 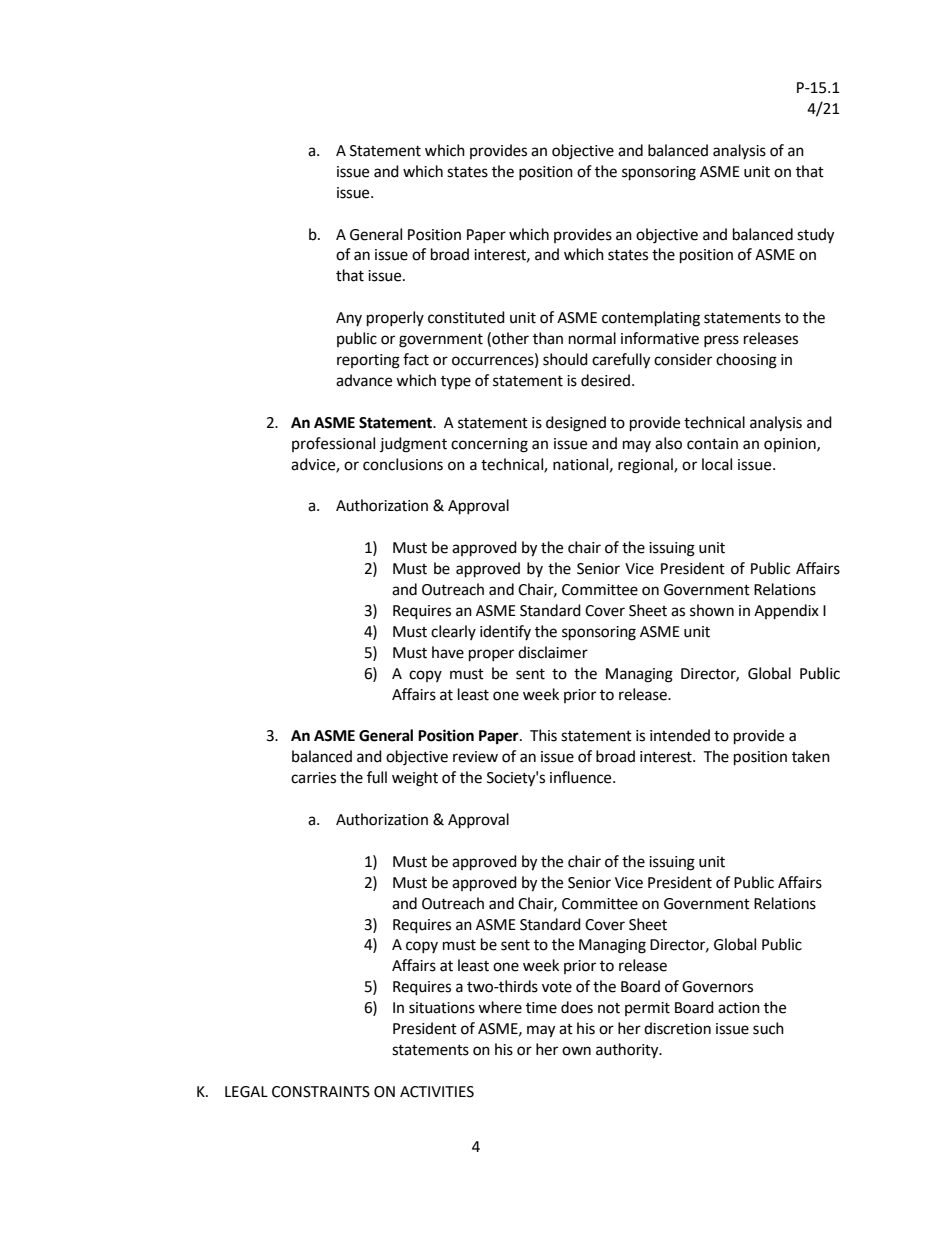 What do you see at coordinates (768, 1028) in the screenshot?
I see `such` at bounding box center [768, 1028].
